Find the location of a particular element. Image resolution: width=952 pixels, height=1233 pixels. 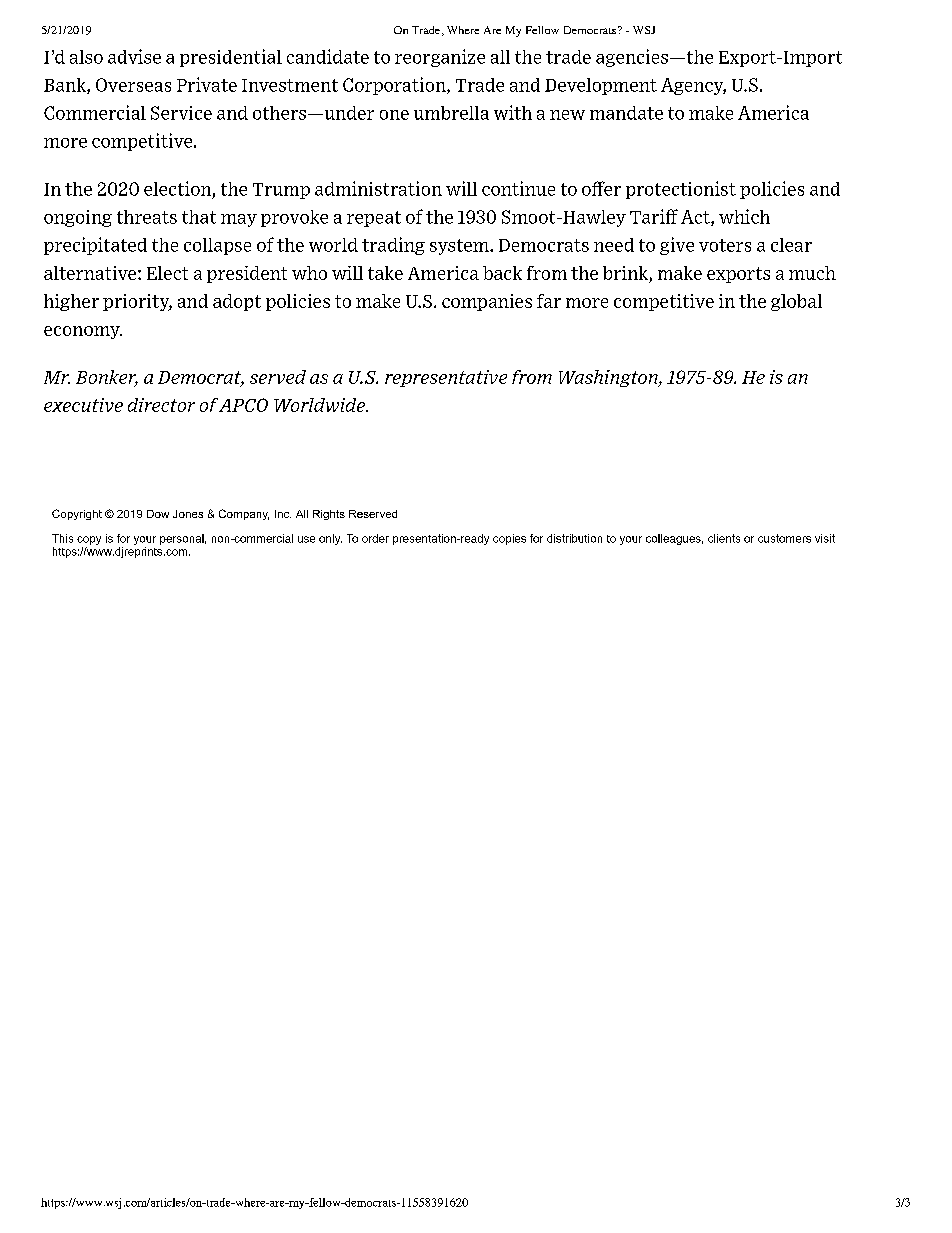

global is located at coordinates (796, 302).
